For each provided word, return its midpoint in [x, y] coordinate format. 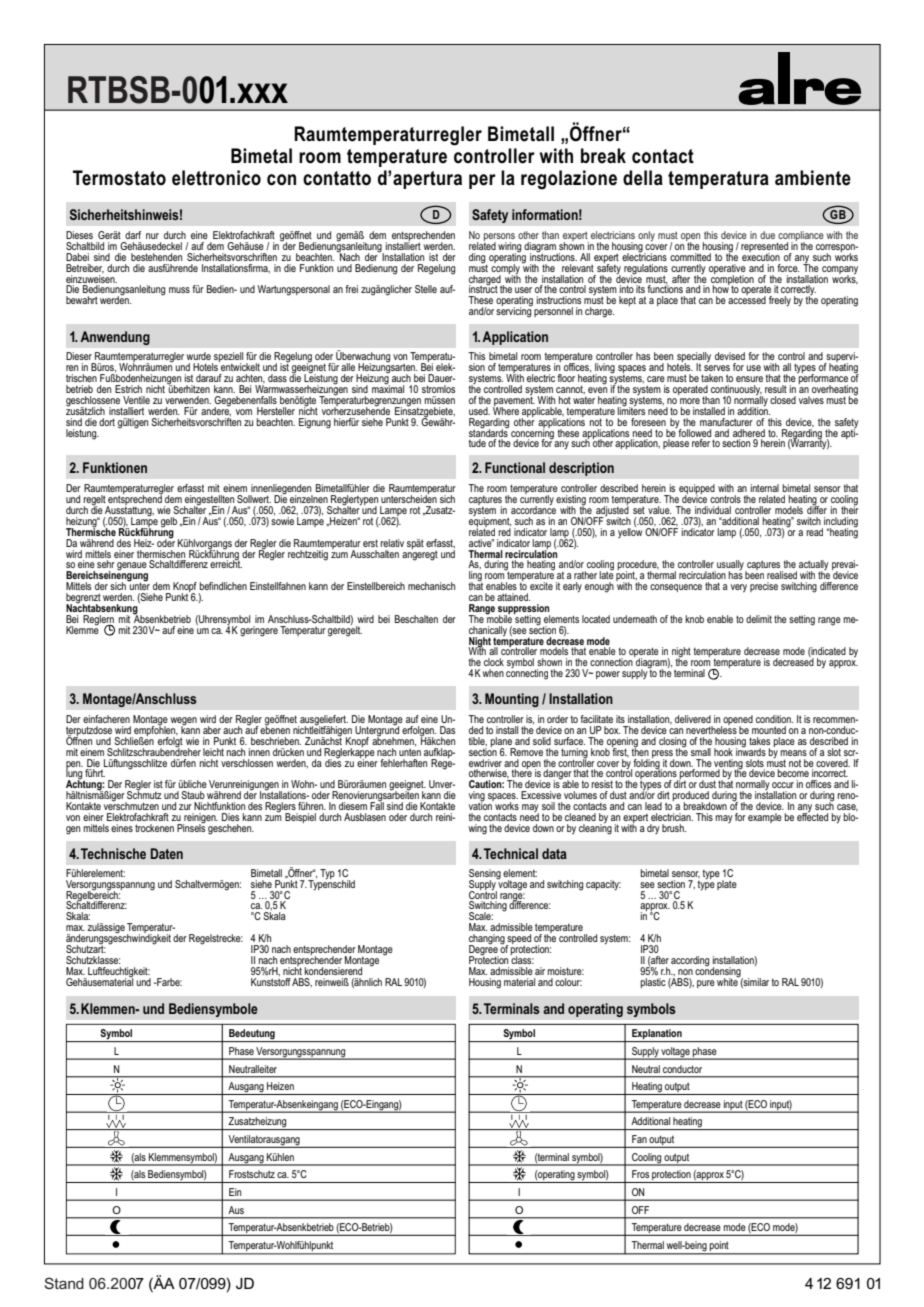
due [767, 235]
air [540, 971]
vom [244, 412]
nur [152, 236]
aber [212, 730]
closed [783, 400]
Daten [167, 853]
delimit [759, 619]
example [765, 818]
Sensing [485, 875]
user [523, 290]
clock [494, 662]
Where [506, 410]
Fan [639, 1139]
